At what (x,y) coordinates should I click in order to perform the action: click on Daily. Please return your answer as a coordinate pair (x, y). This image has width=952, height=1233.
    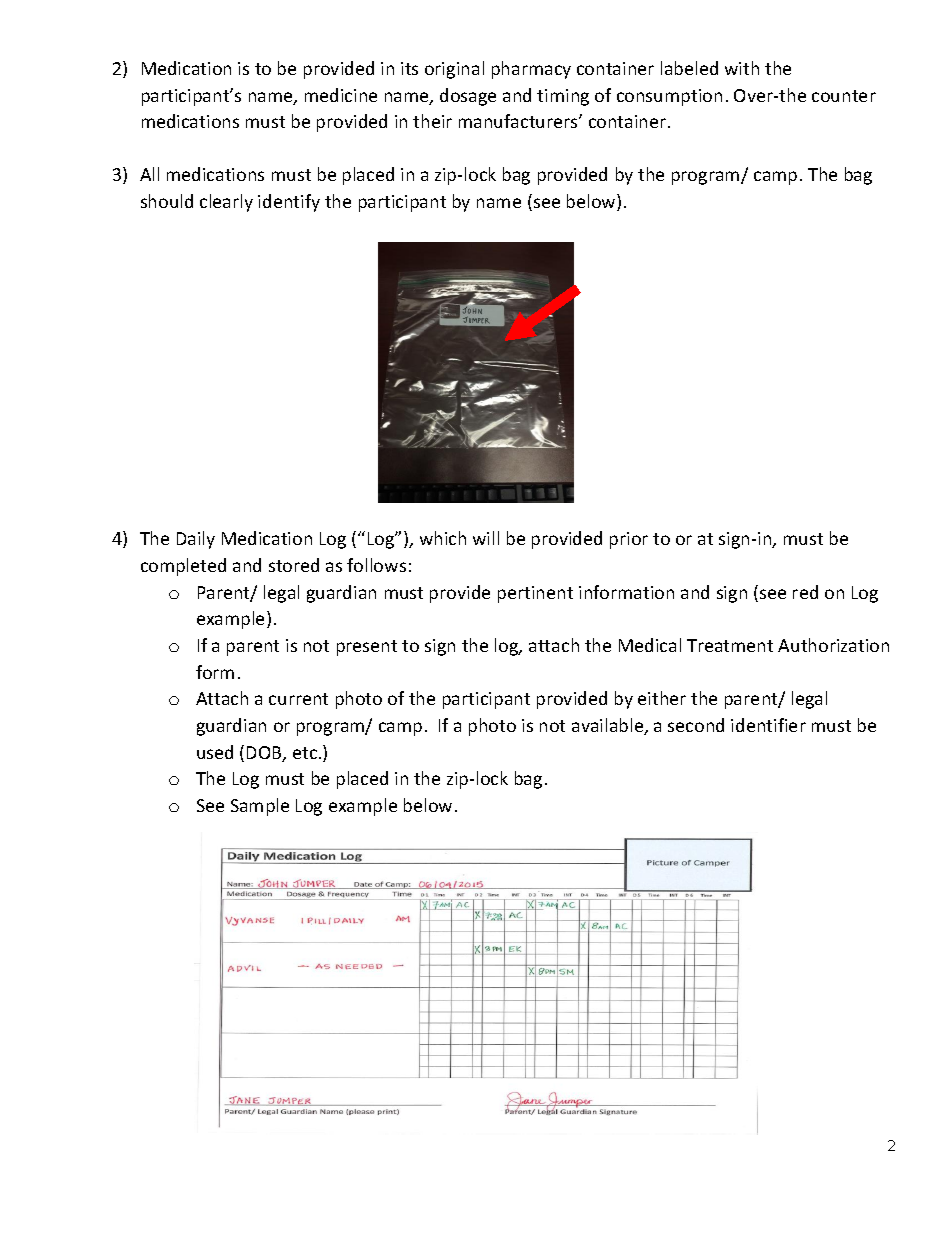
    Looking at the image, I should click on (196, 540).
